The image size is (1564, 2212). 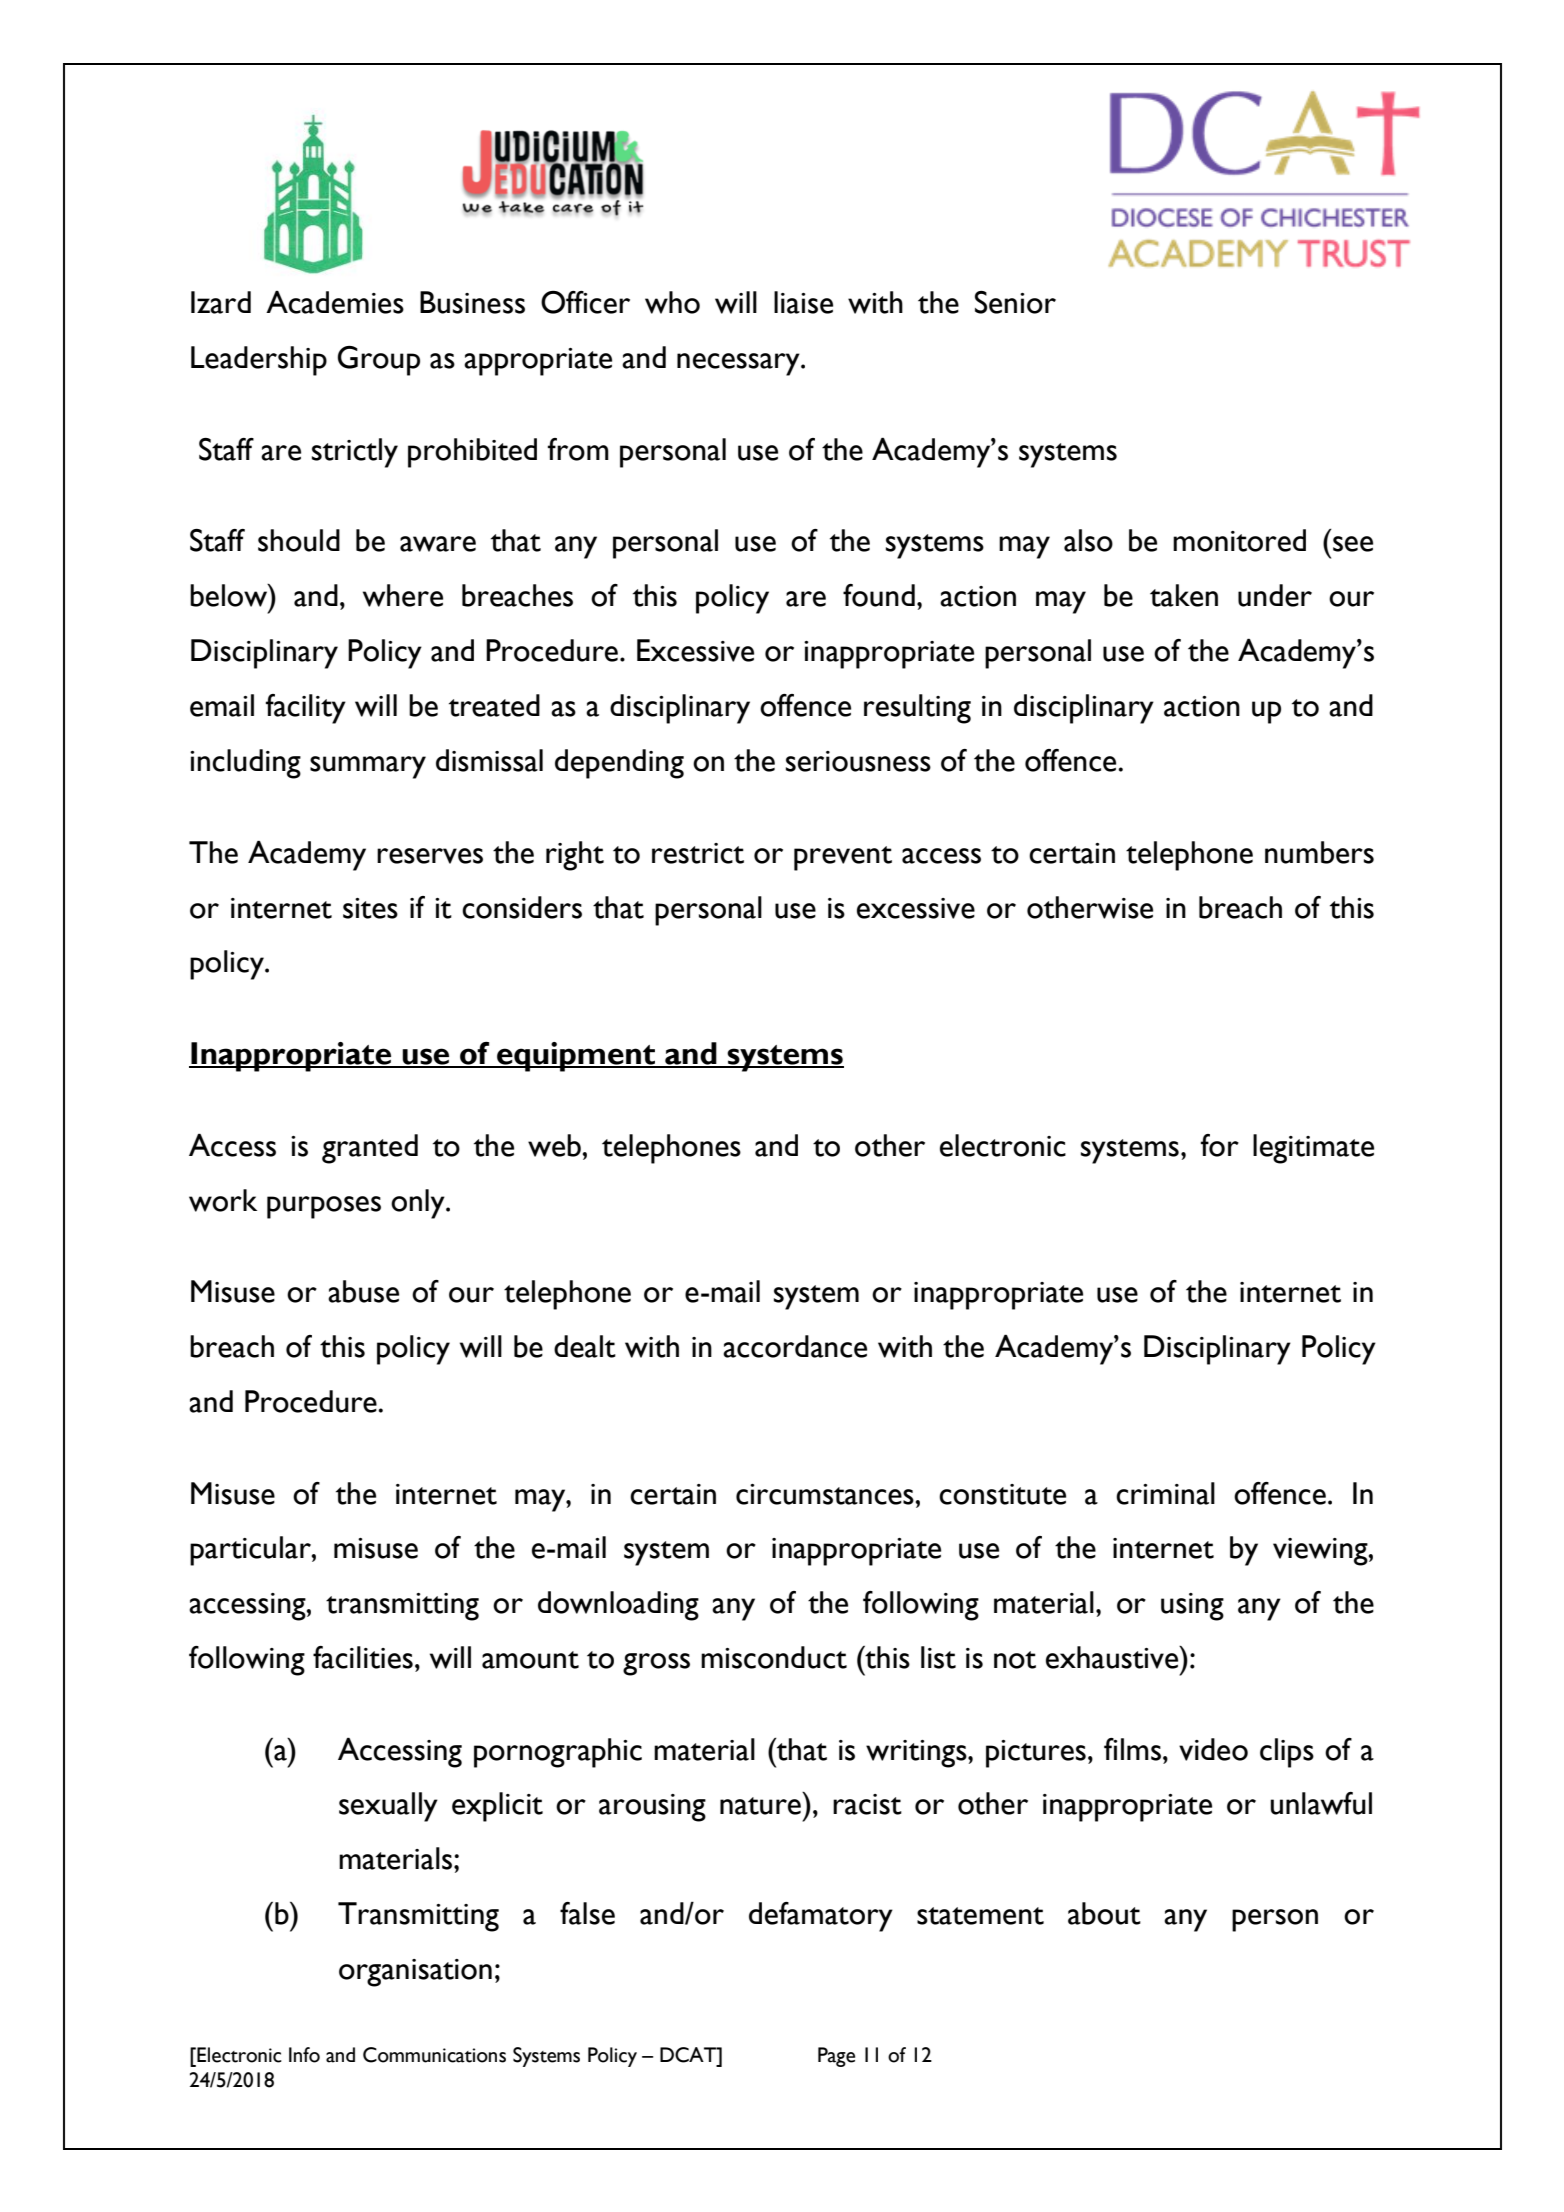 I want to click on for, so click(x=1220, y=1145).
